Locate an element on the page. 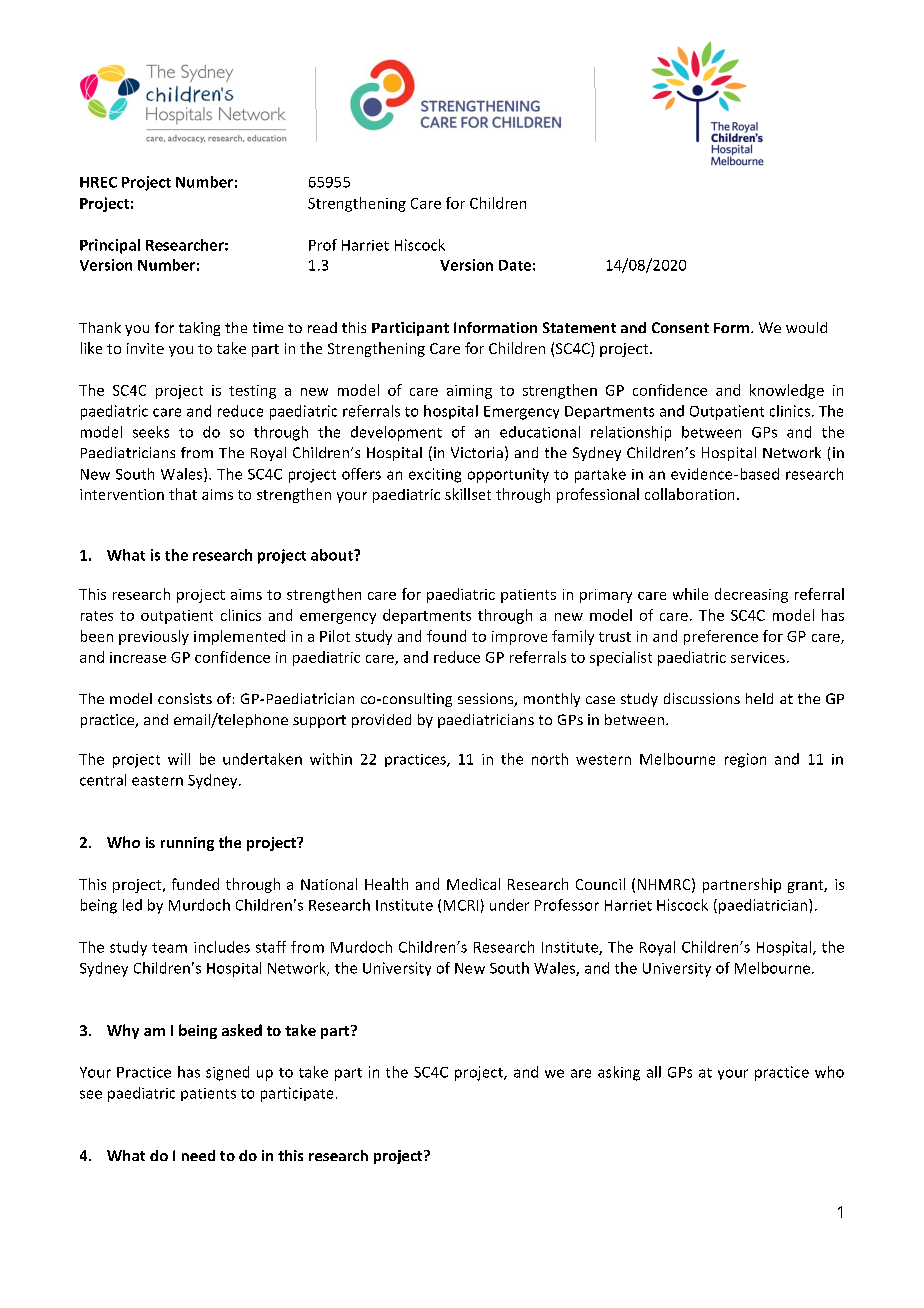 Image resolution: width=924 pixels, height=1308 pixels. skillset is located at coordinates (468, 494).
